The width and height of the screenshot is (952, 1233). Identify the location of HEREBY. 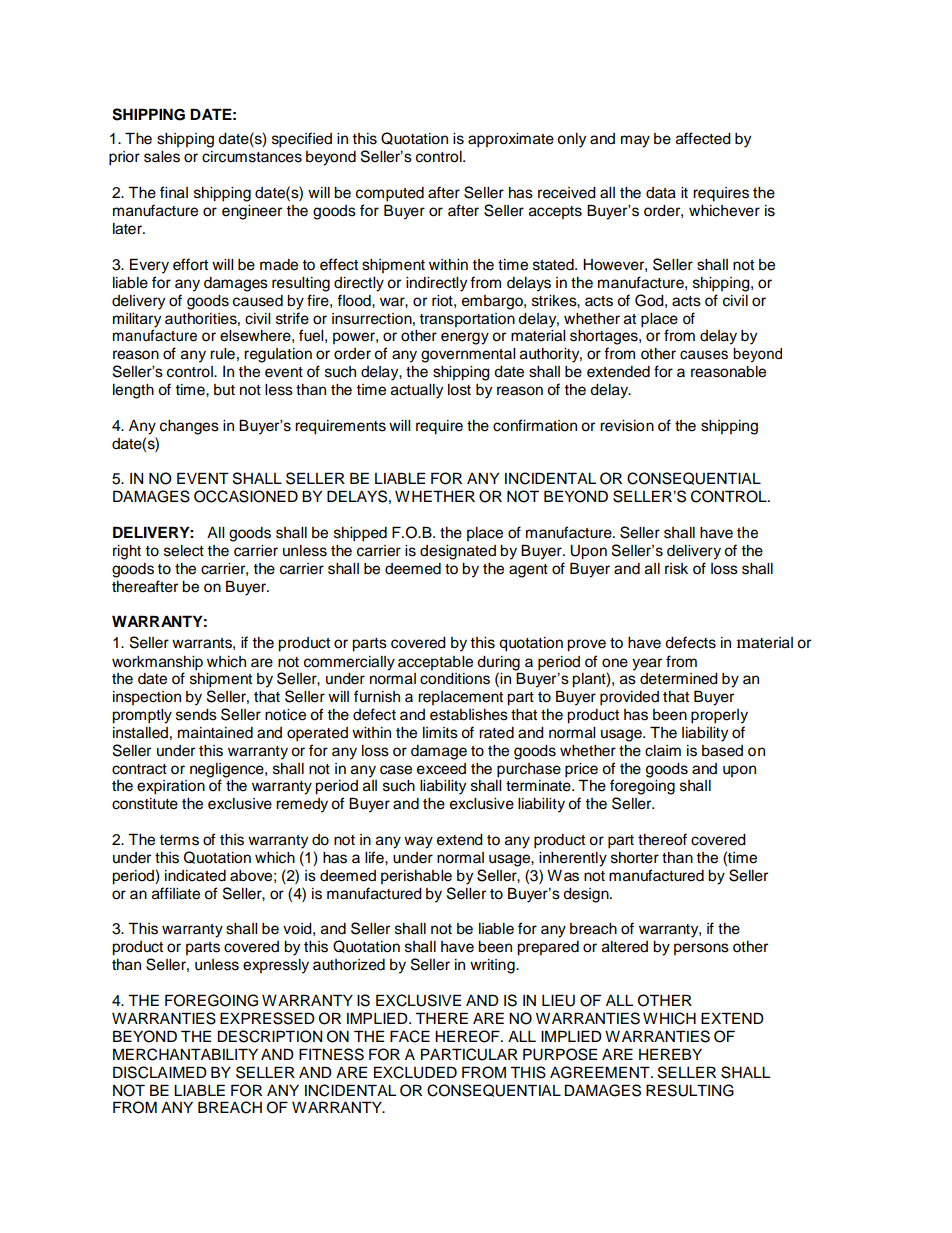
(670, 1054).
